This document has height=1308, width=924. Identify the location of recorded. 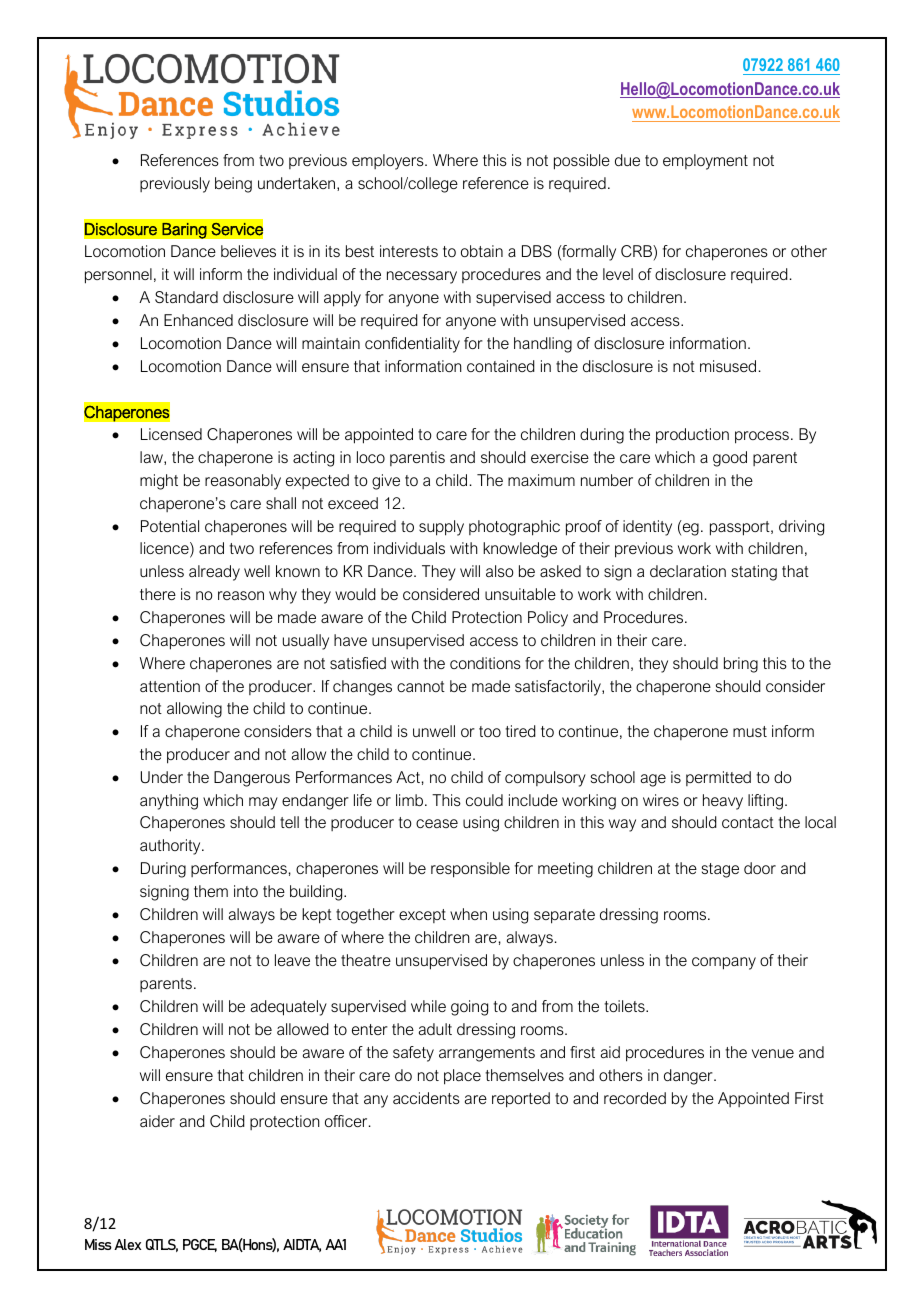
(635, 1098).
